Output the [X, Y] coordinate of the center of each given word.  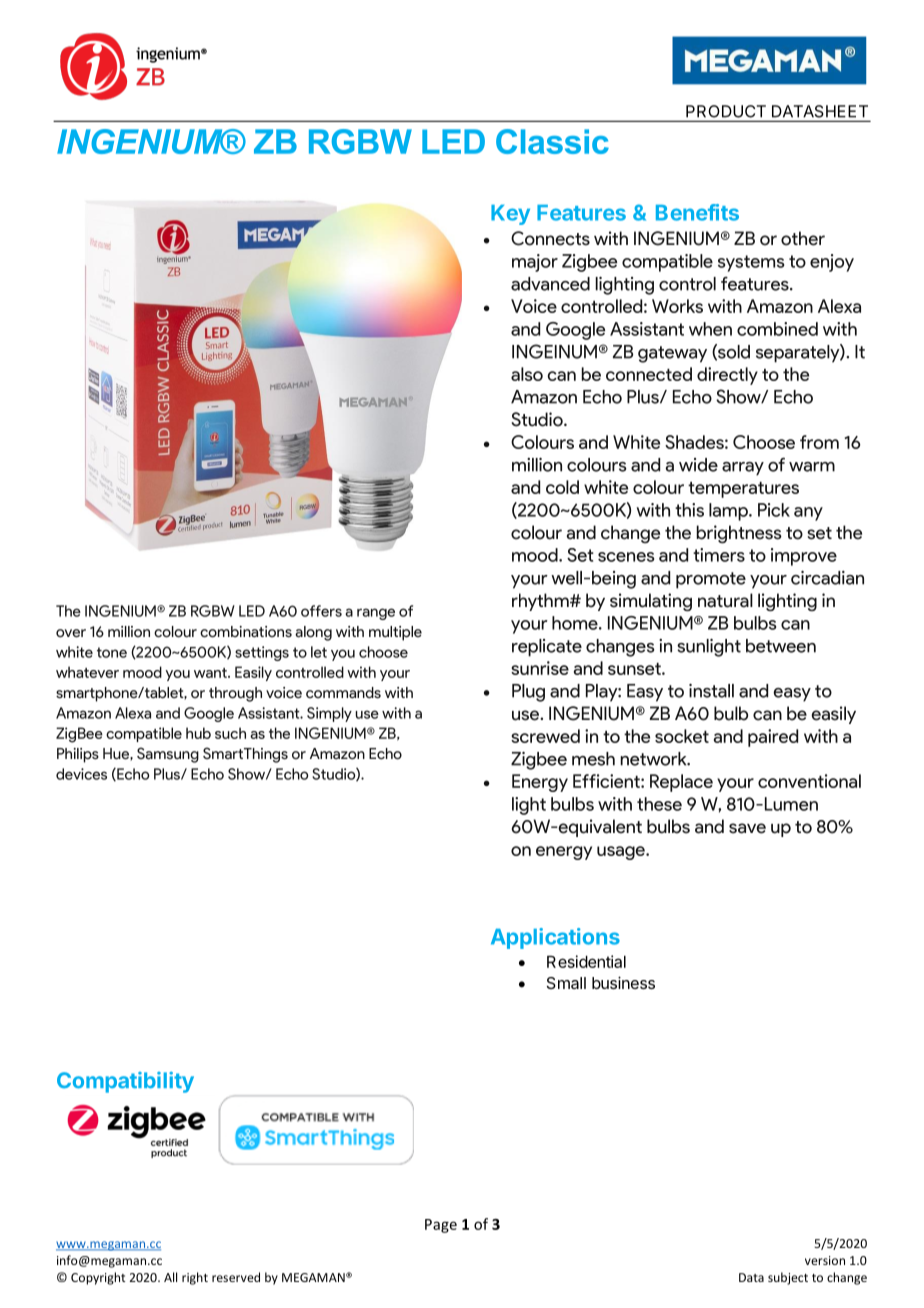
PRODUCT [726, 111]
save [747, 828]
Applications [555, 938]
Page [441, 1226]
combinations [246, 632]
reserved [236, 1277]
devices [81, 774]
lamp [729, 512]
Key [510, 215]
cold [562, 487]
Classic [552, 141]
